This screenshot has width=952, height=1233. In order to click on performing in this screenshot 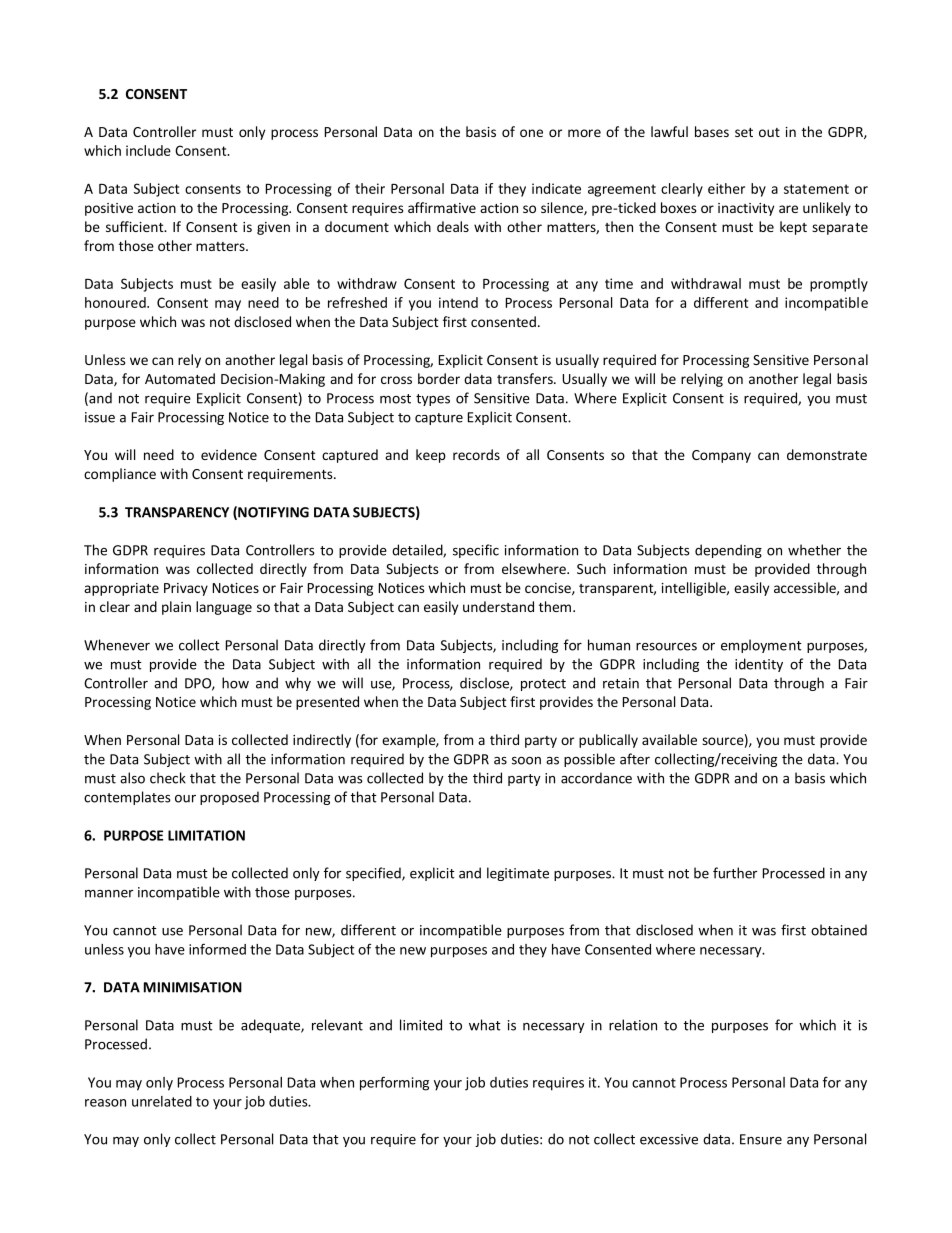, I will do `click(394, 1083)`.
